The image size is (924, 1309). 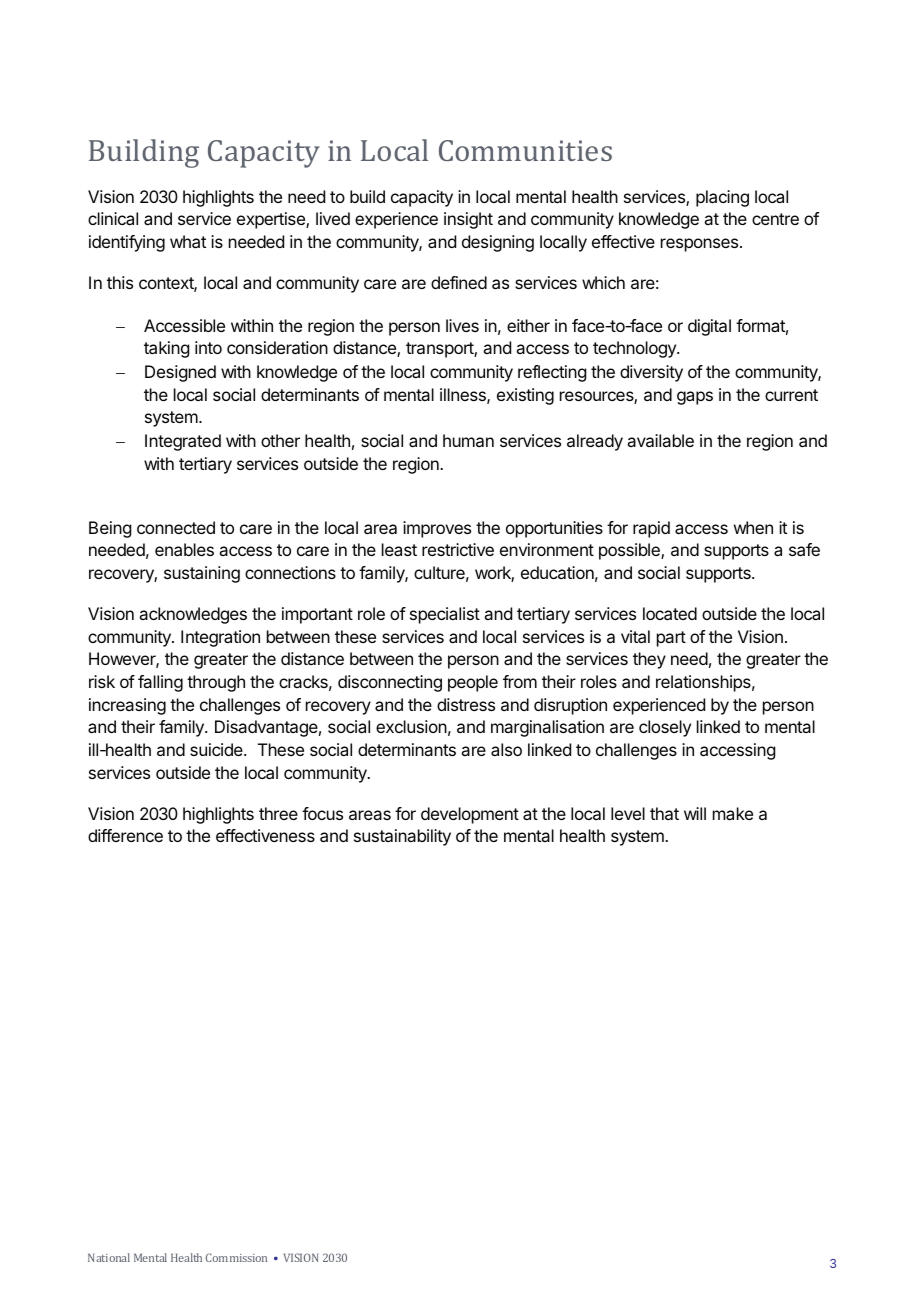 What do you see at coordinates (109, 1257) in the document?
I see `National` at bounding box center [109, 1257].
